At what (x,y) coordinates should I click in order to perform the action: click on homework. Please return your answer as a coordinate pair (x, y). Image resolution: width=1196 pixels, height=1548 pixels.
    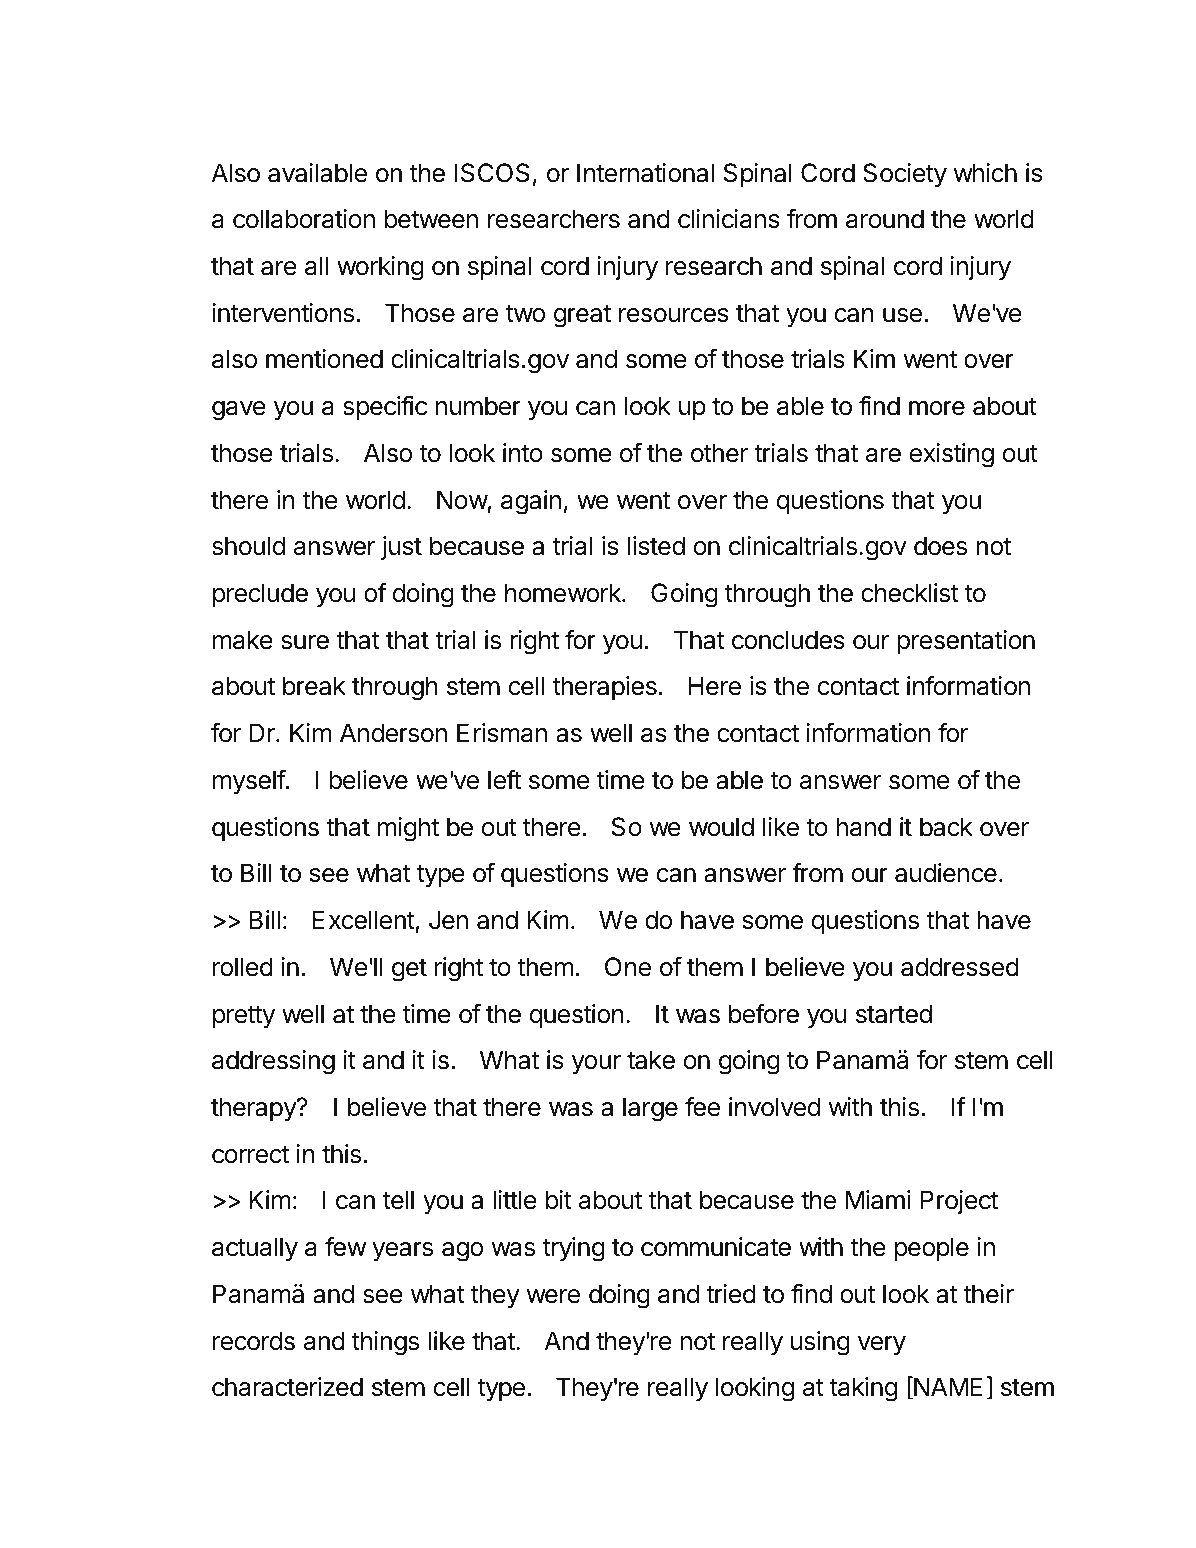
    Looking at the image, I should click on (564, 593).
